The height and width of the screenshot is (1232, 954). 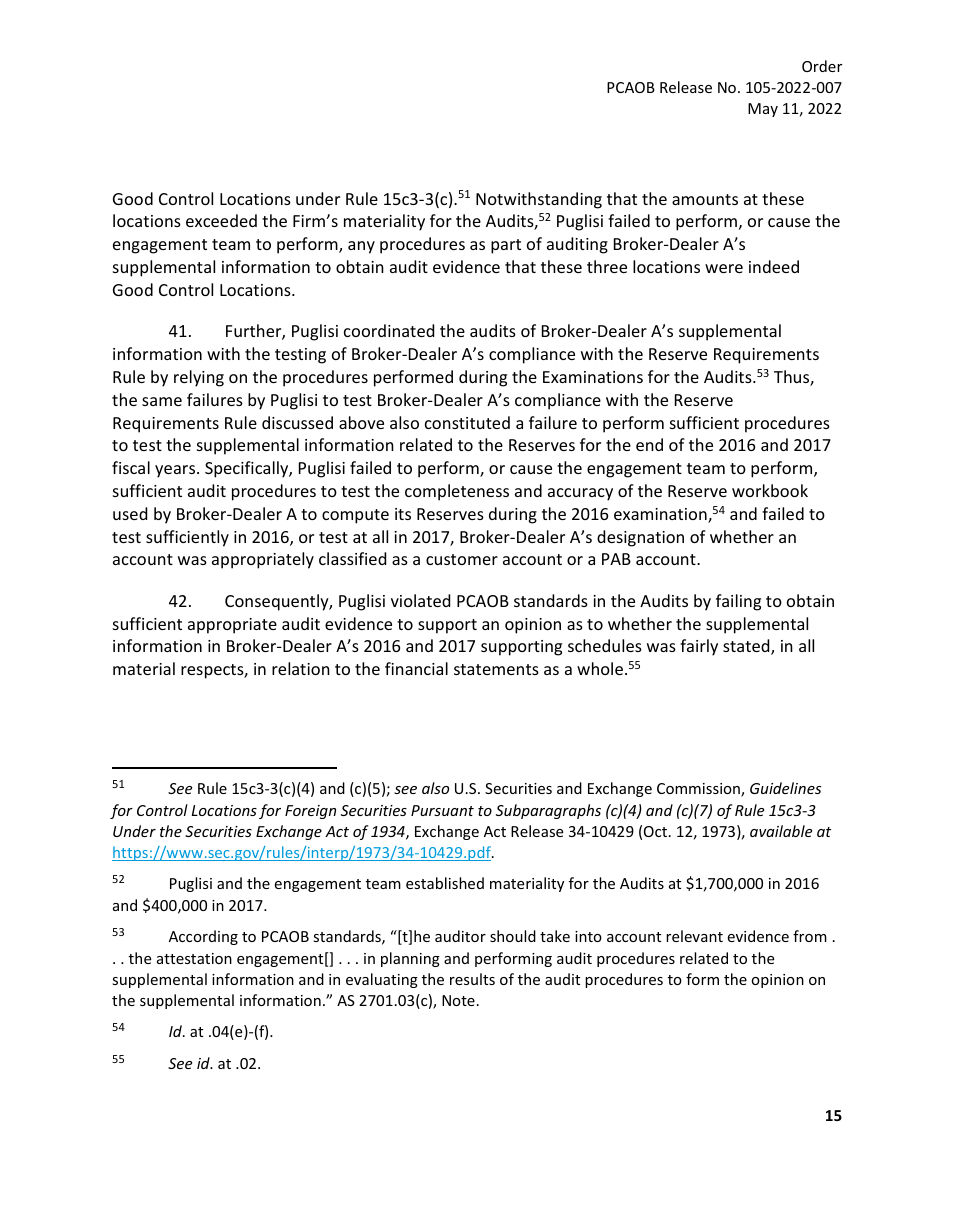 I want to click on exceeded, so click(x=221, y=220).
